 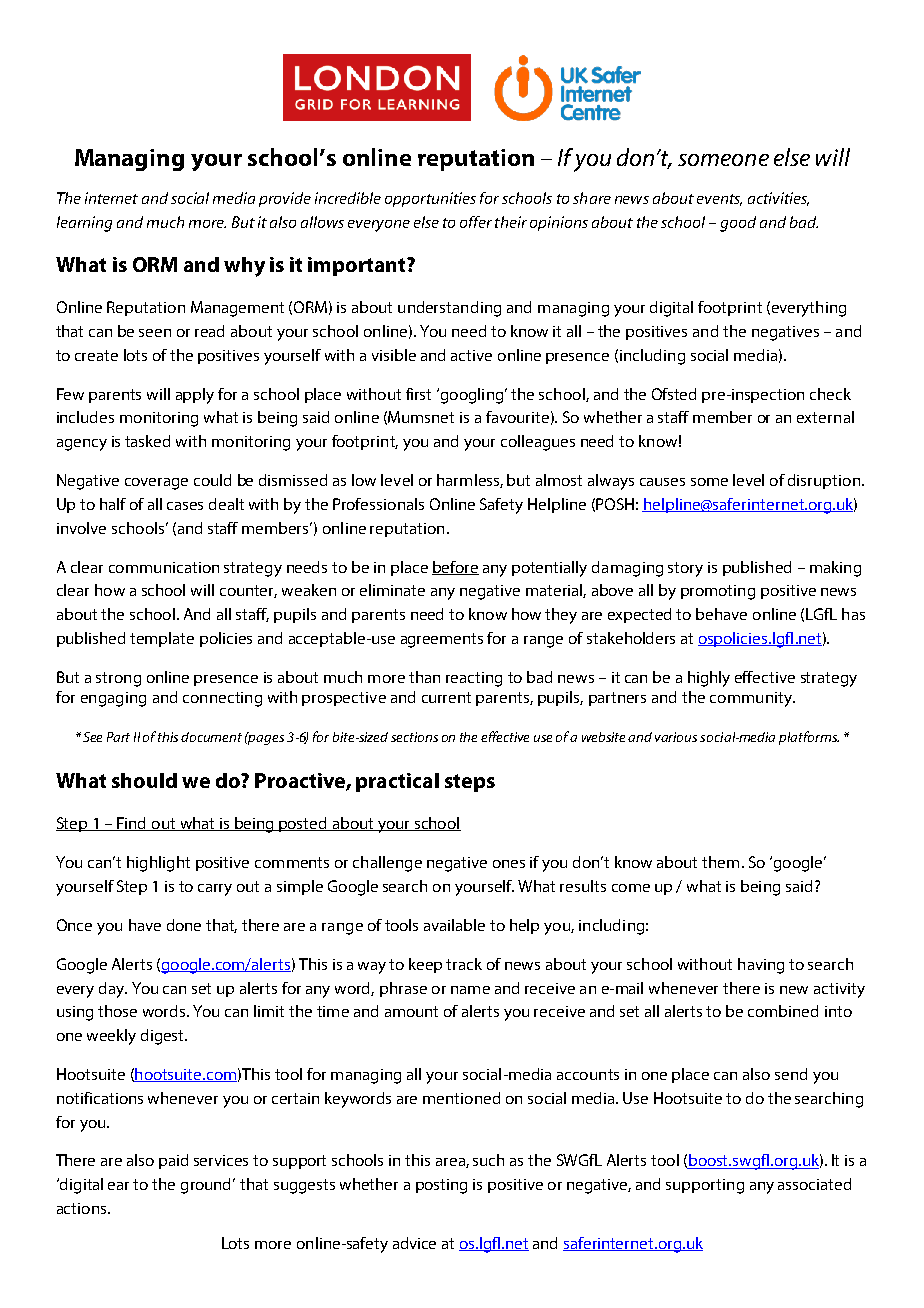 What do you see at coordinates (446, 697) in the screenshot?
I see `current` at bounding box center [446, 697].
